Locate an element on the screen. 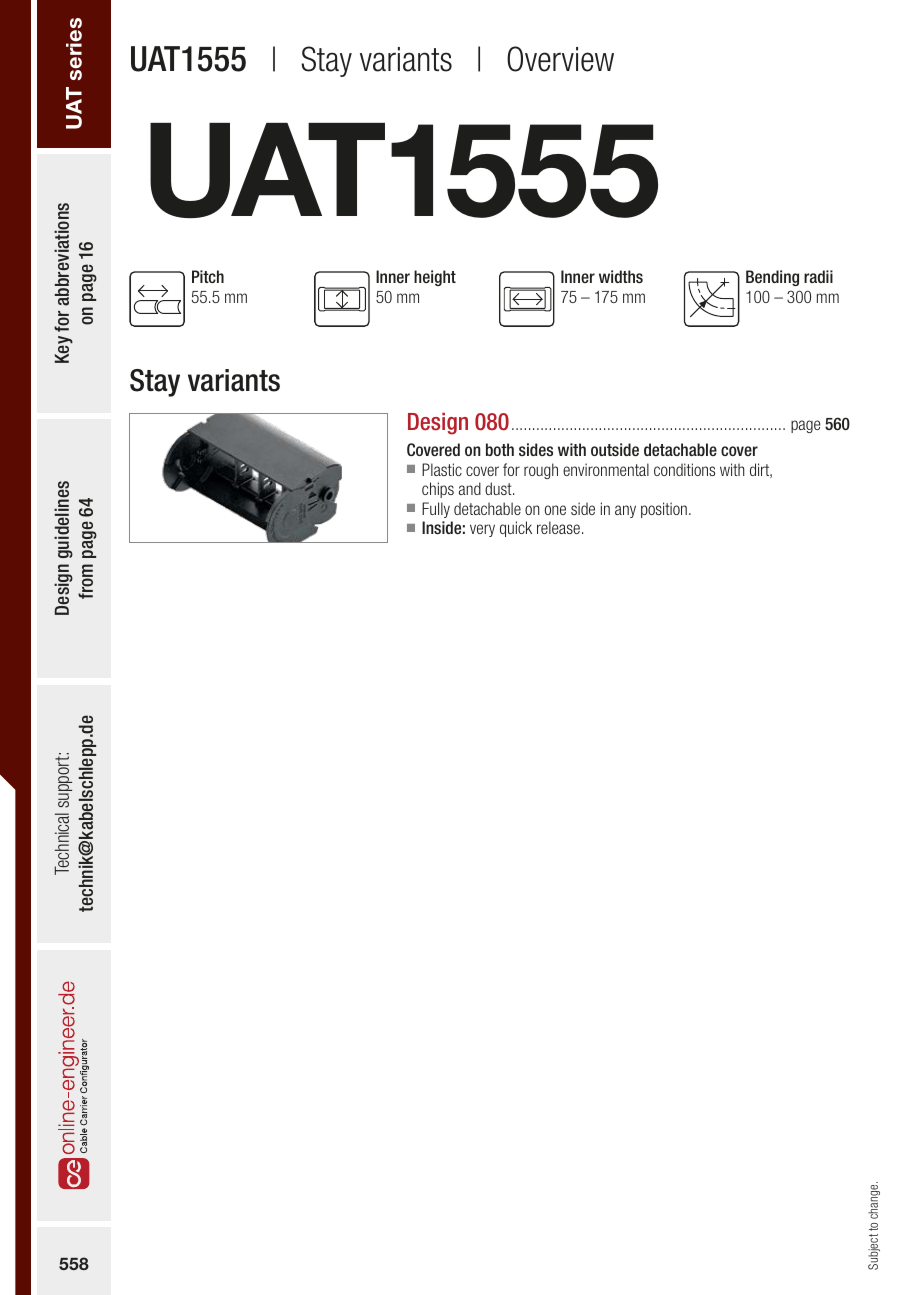  Fully is located at coordinates (436, 510).
